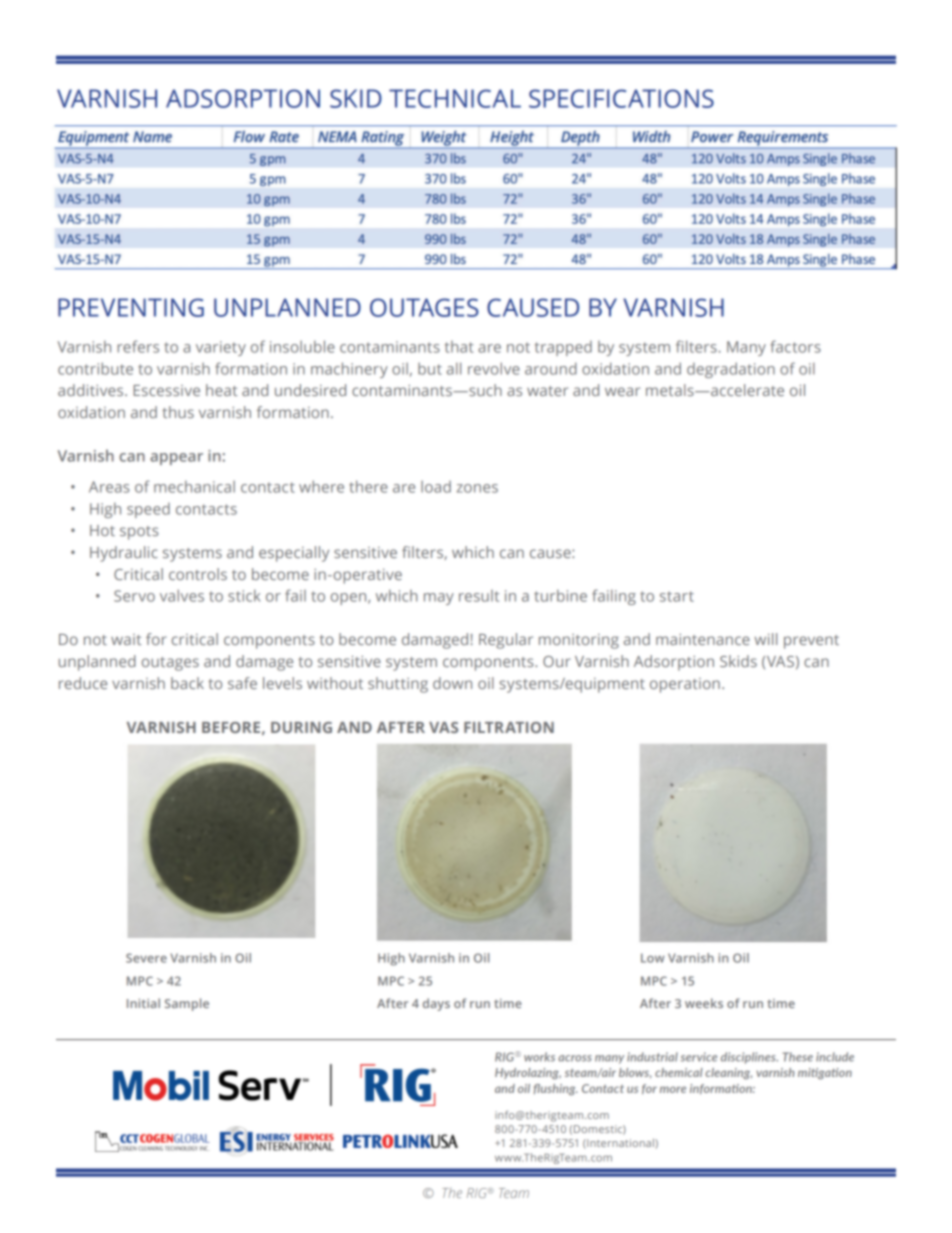 The height and width of the page is (1233, 952). I want to click on SPECIFICATIONS, so click(621, 98).
